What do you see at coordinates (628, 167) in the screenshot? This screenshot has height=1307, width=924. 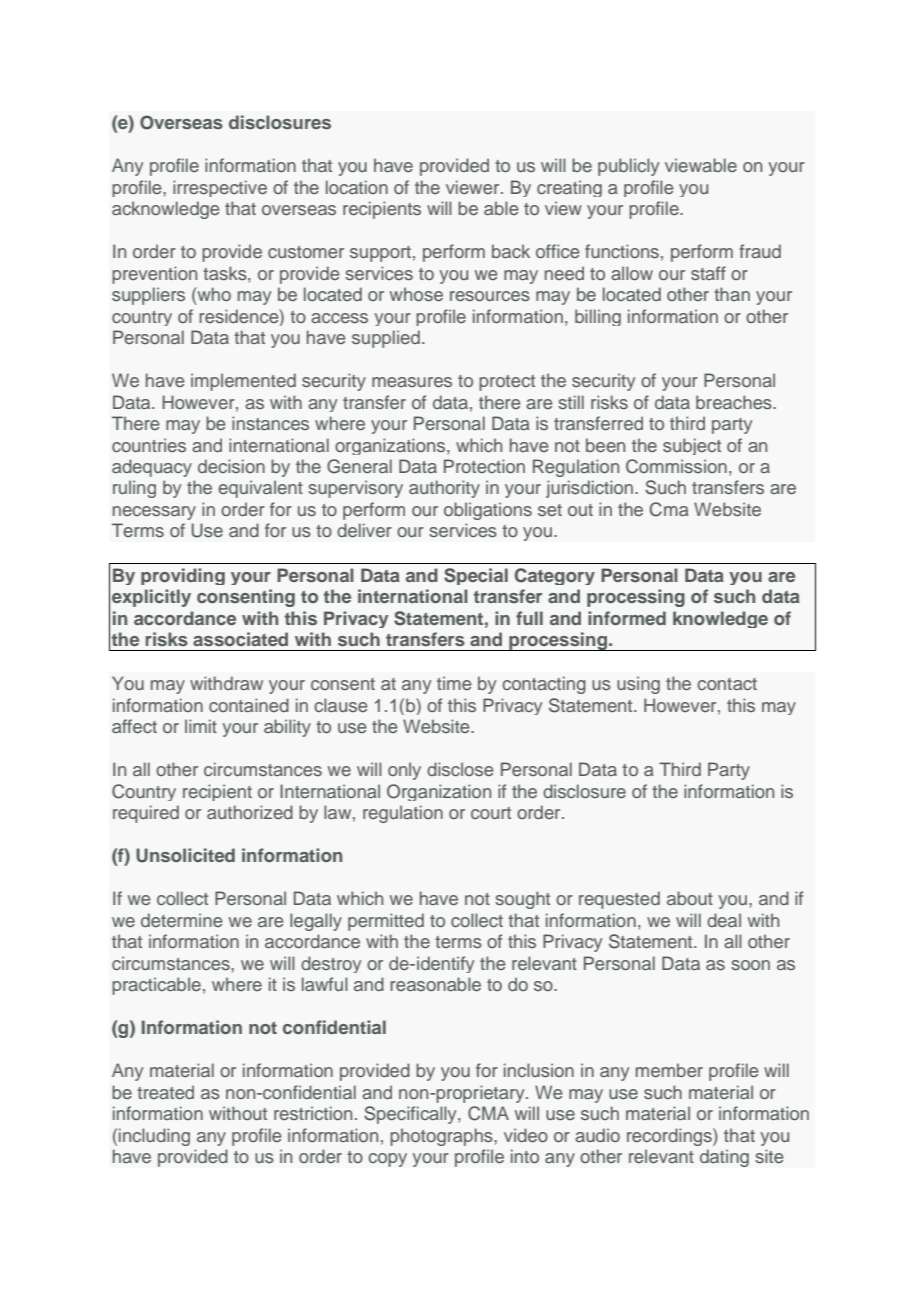 I see `publicly` at bounding box center [628, 167].
